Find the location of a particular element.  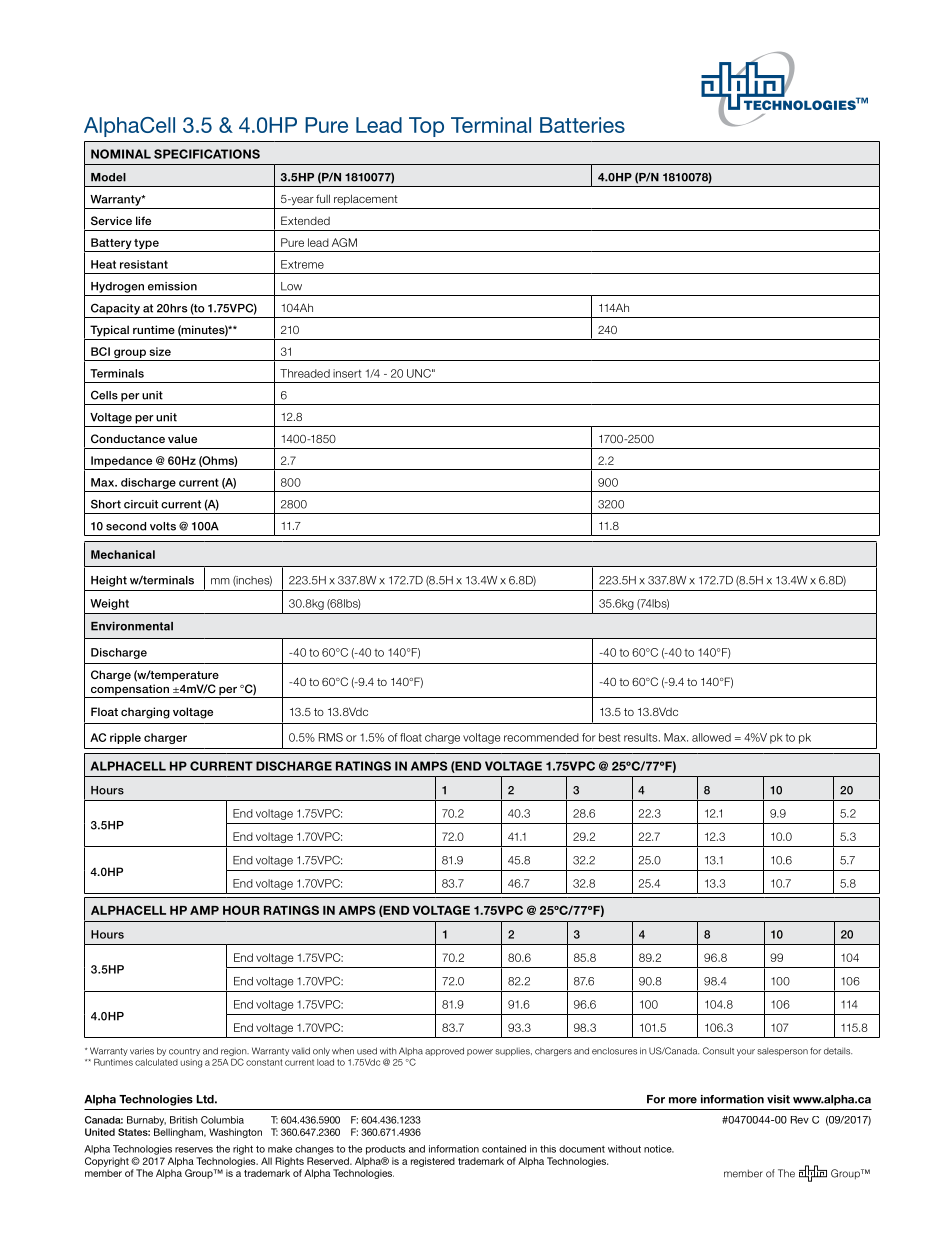

allowed is located at coordinates (711, 737).
